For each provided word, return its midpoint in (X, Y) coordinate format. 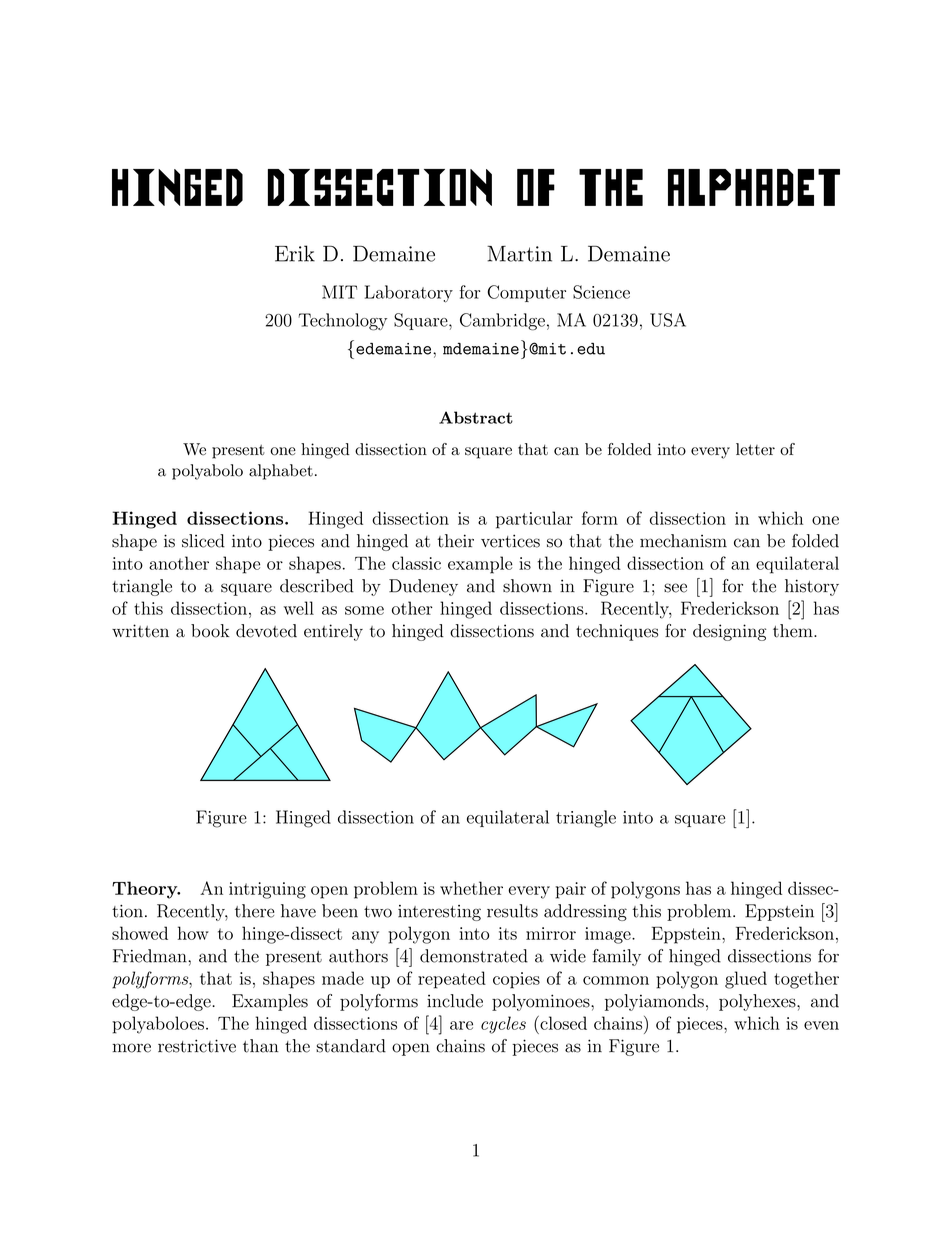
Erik (295, 253)
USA (668, 320)
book (210, 631)
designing (730, 632)
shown (527, 586)
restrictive (197, 1046)
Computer (527, 293)
